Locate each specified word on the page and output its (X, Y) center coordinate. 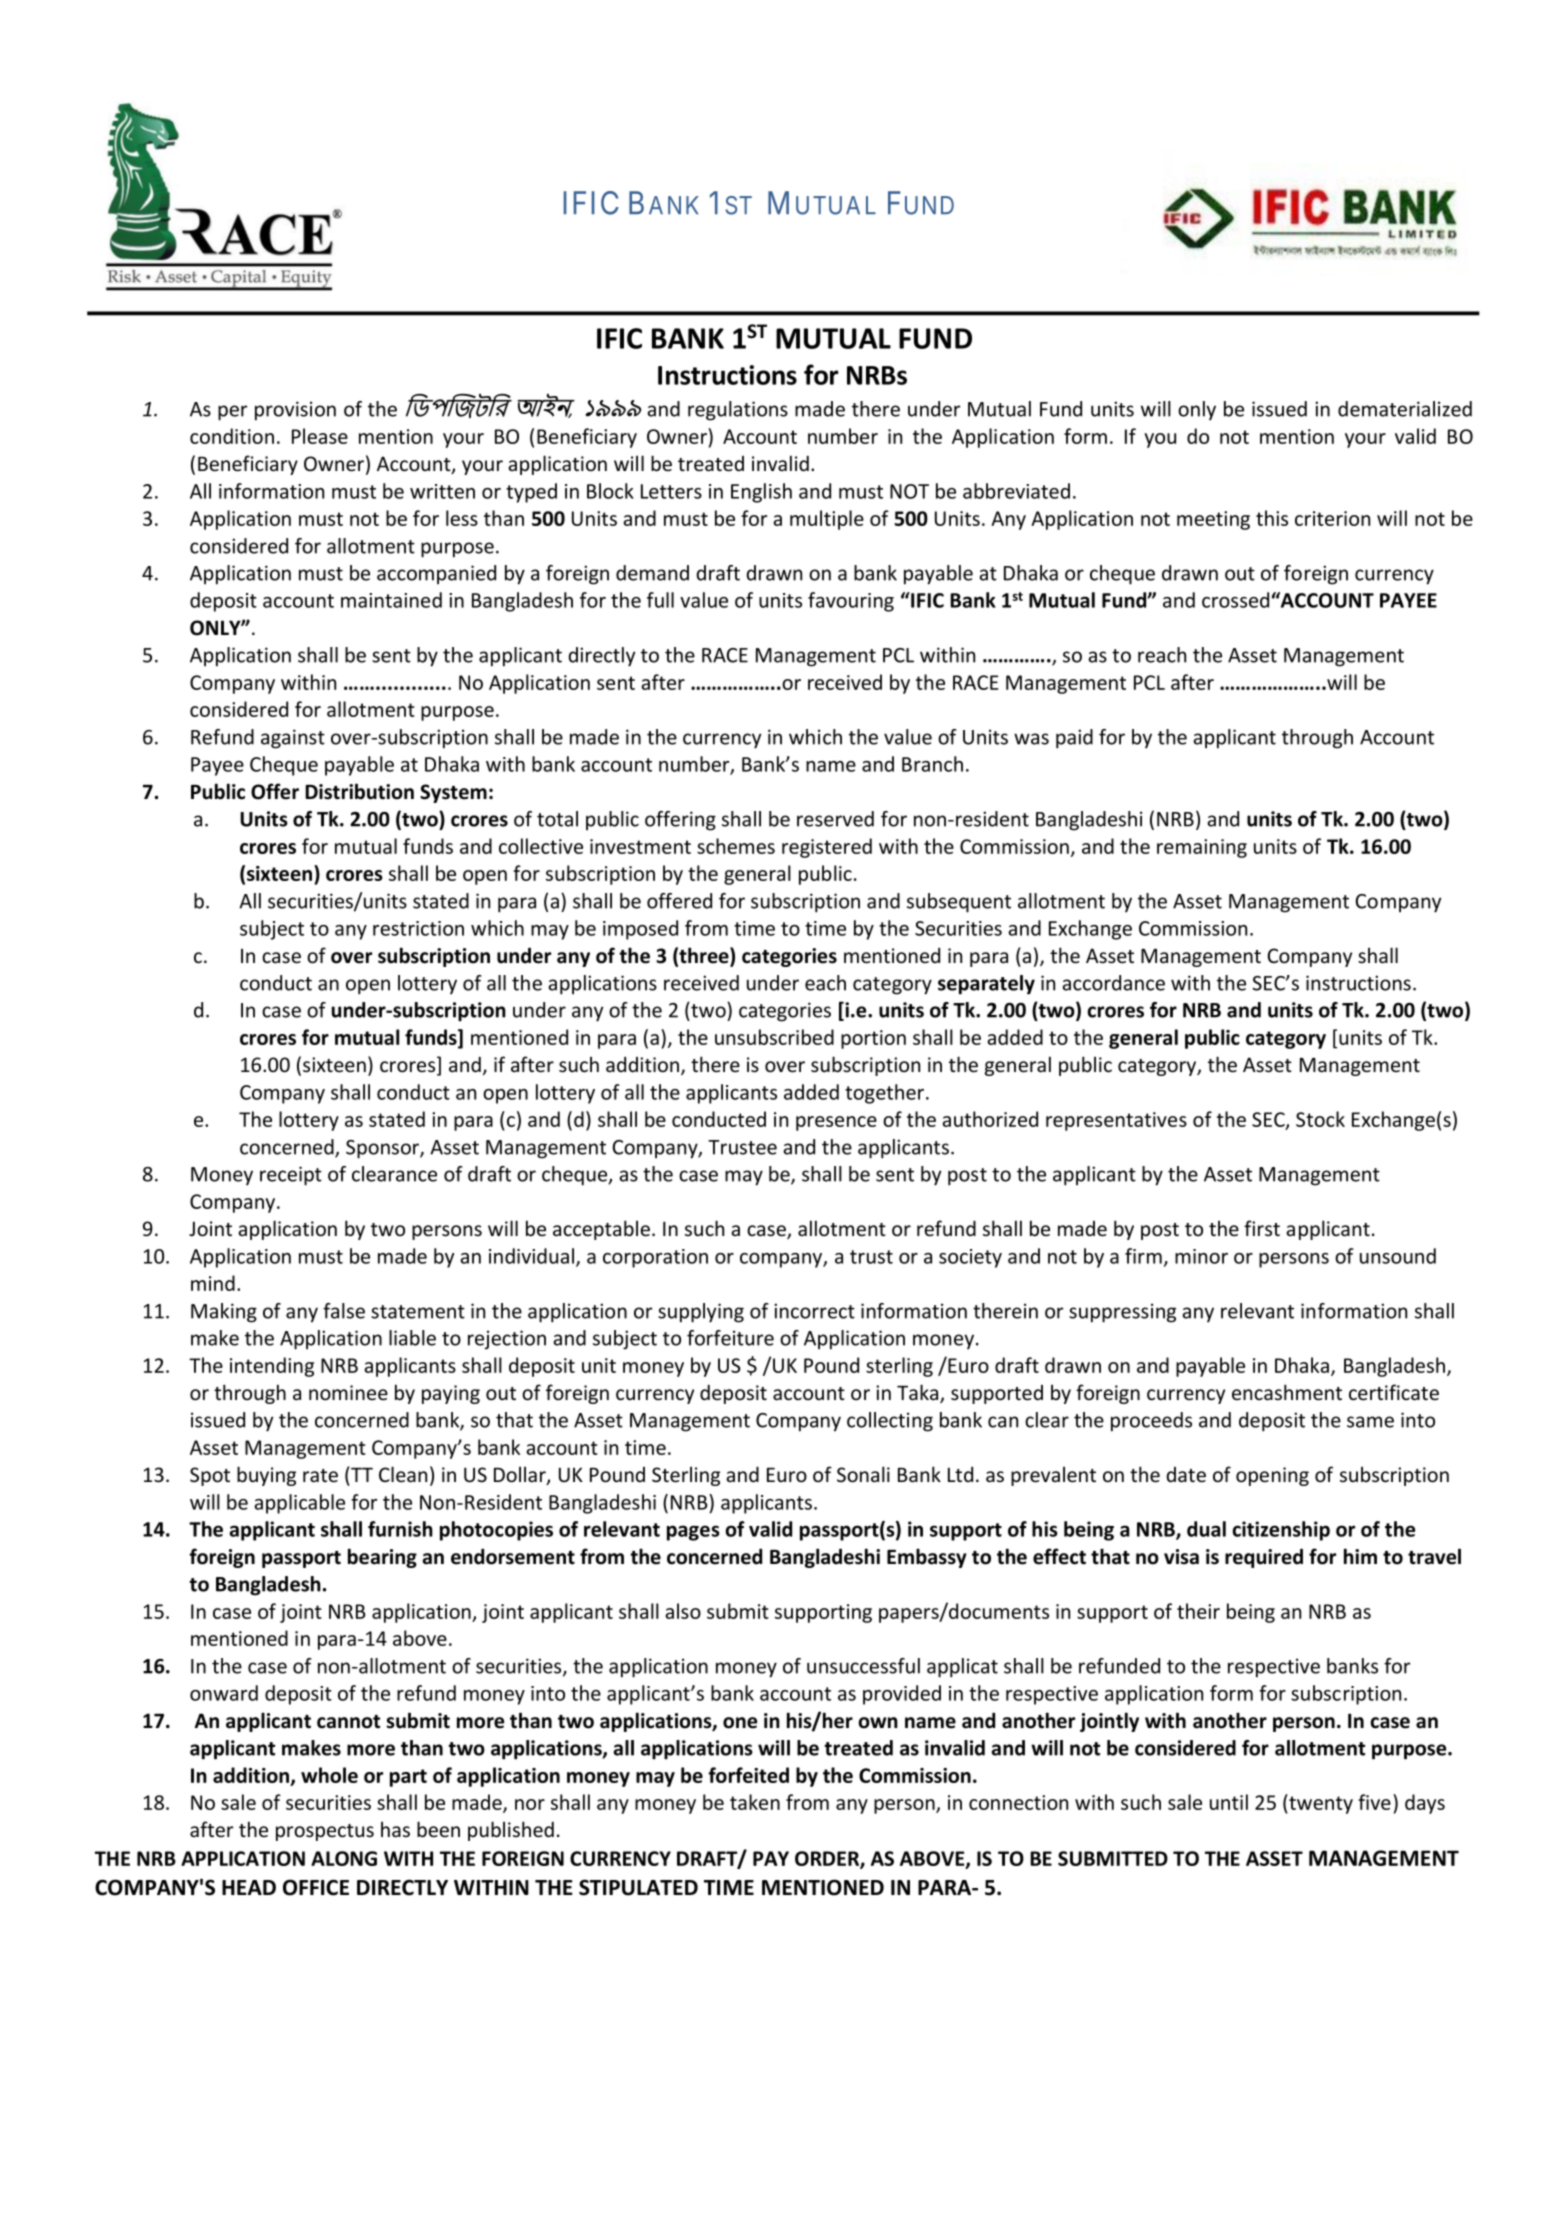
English (761, 493)
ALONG (344, 1858)
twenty (1320, 1804)
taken (755, 1802)
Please (320, 436)
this (1272, 518)
